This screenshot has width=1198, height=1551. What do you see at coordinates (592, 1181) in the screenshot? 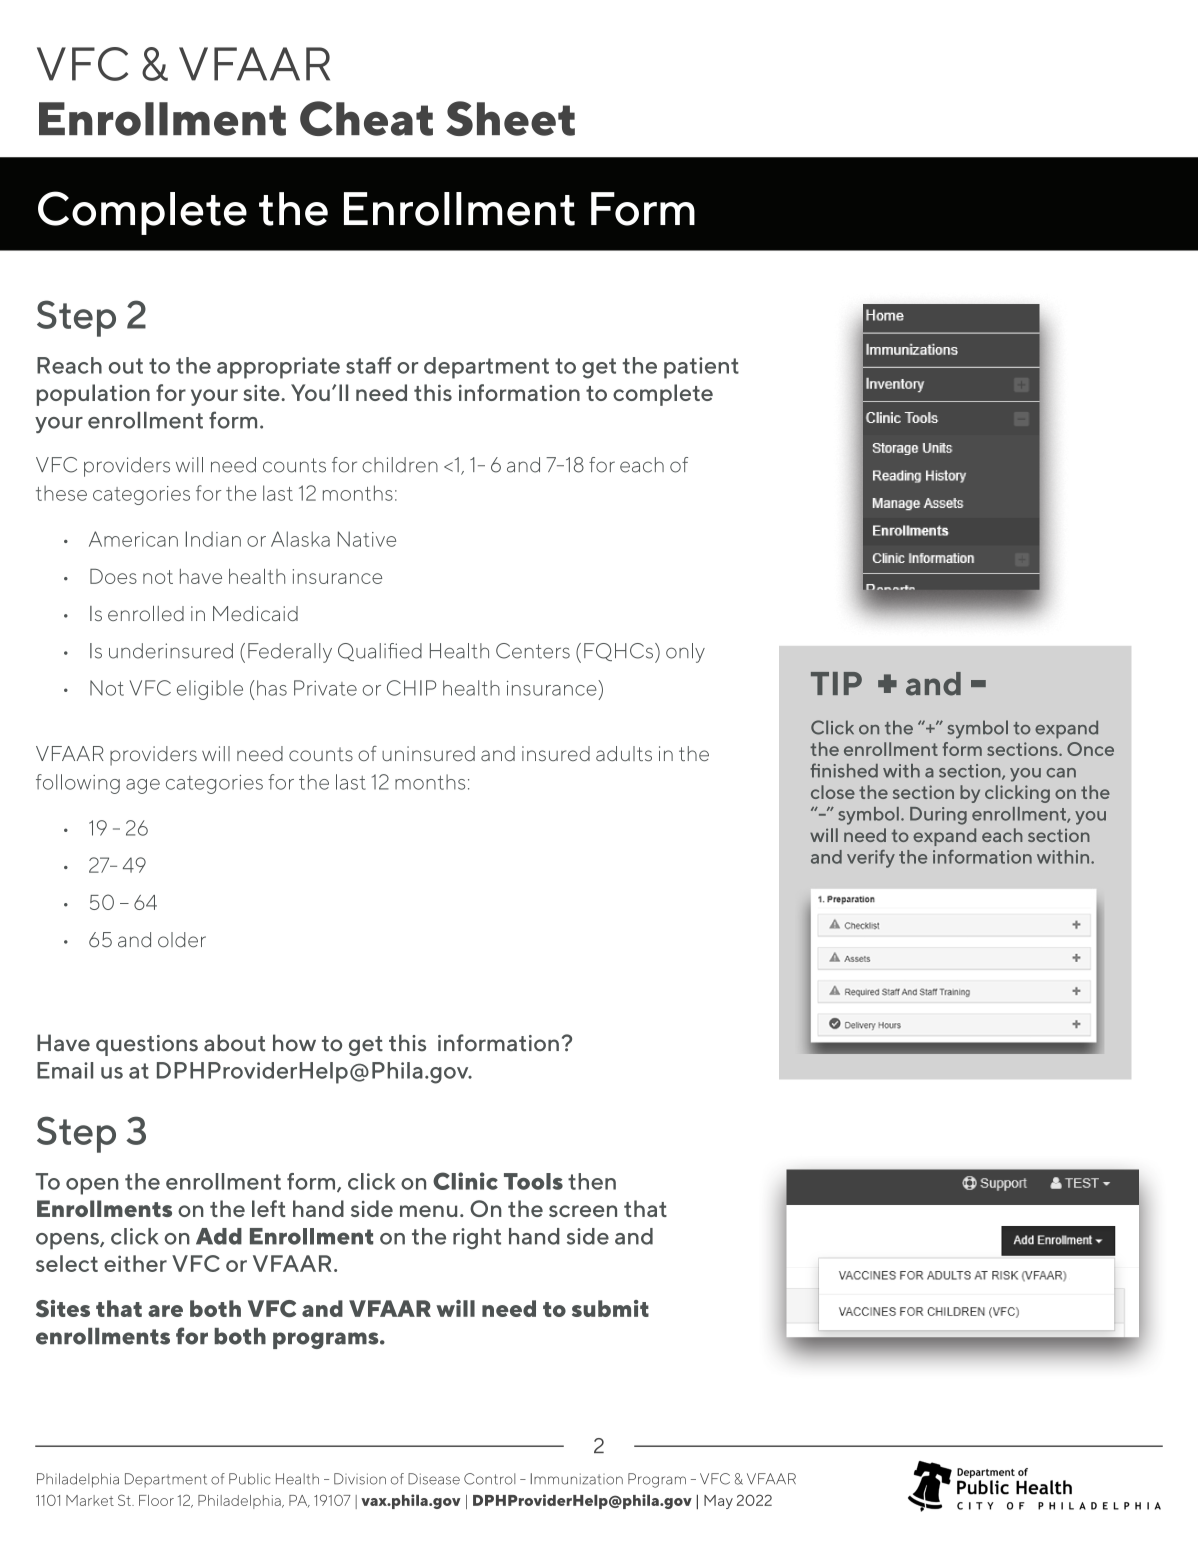
I see `then` at bounding box center [592, 1181].
